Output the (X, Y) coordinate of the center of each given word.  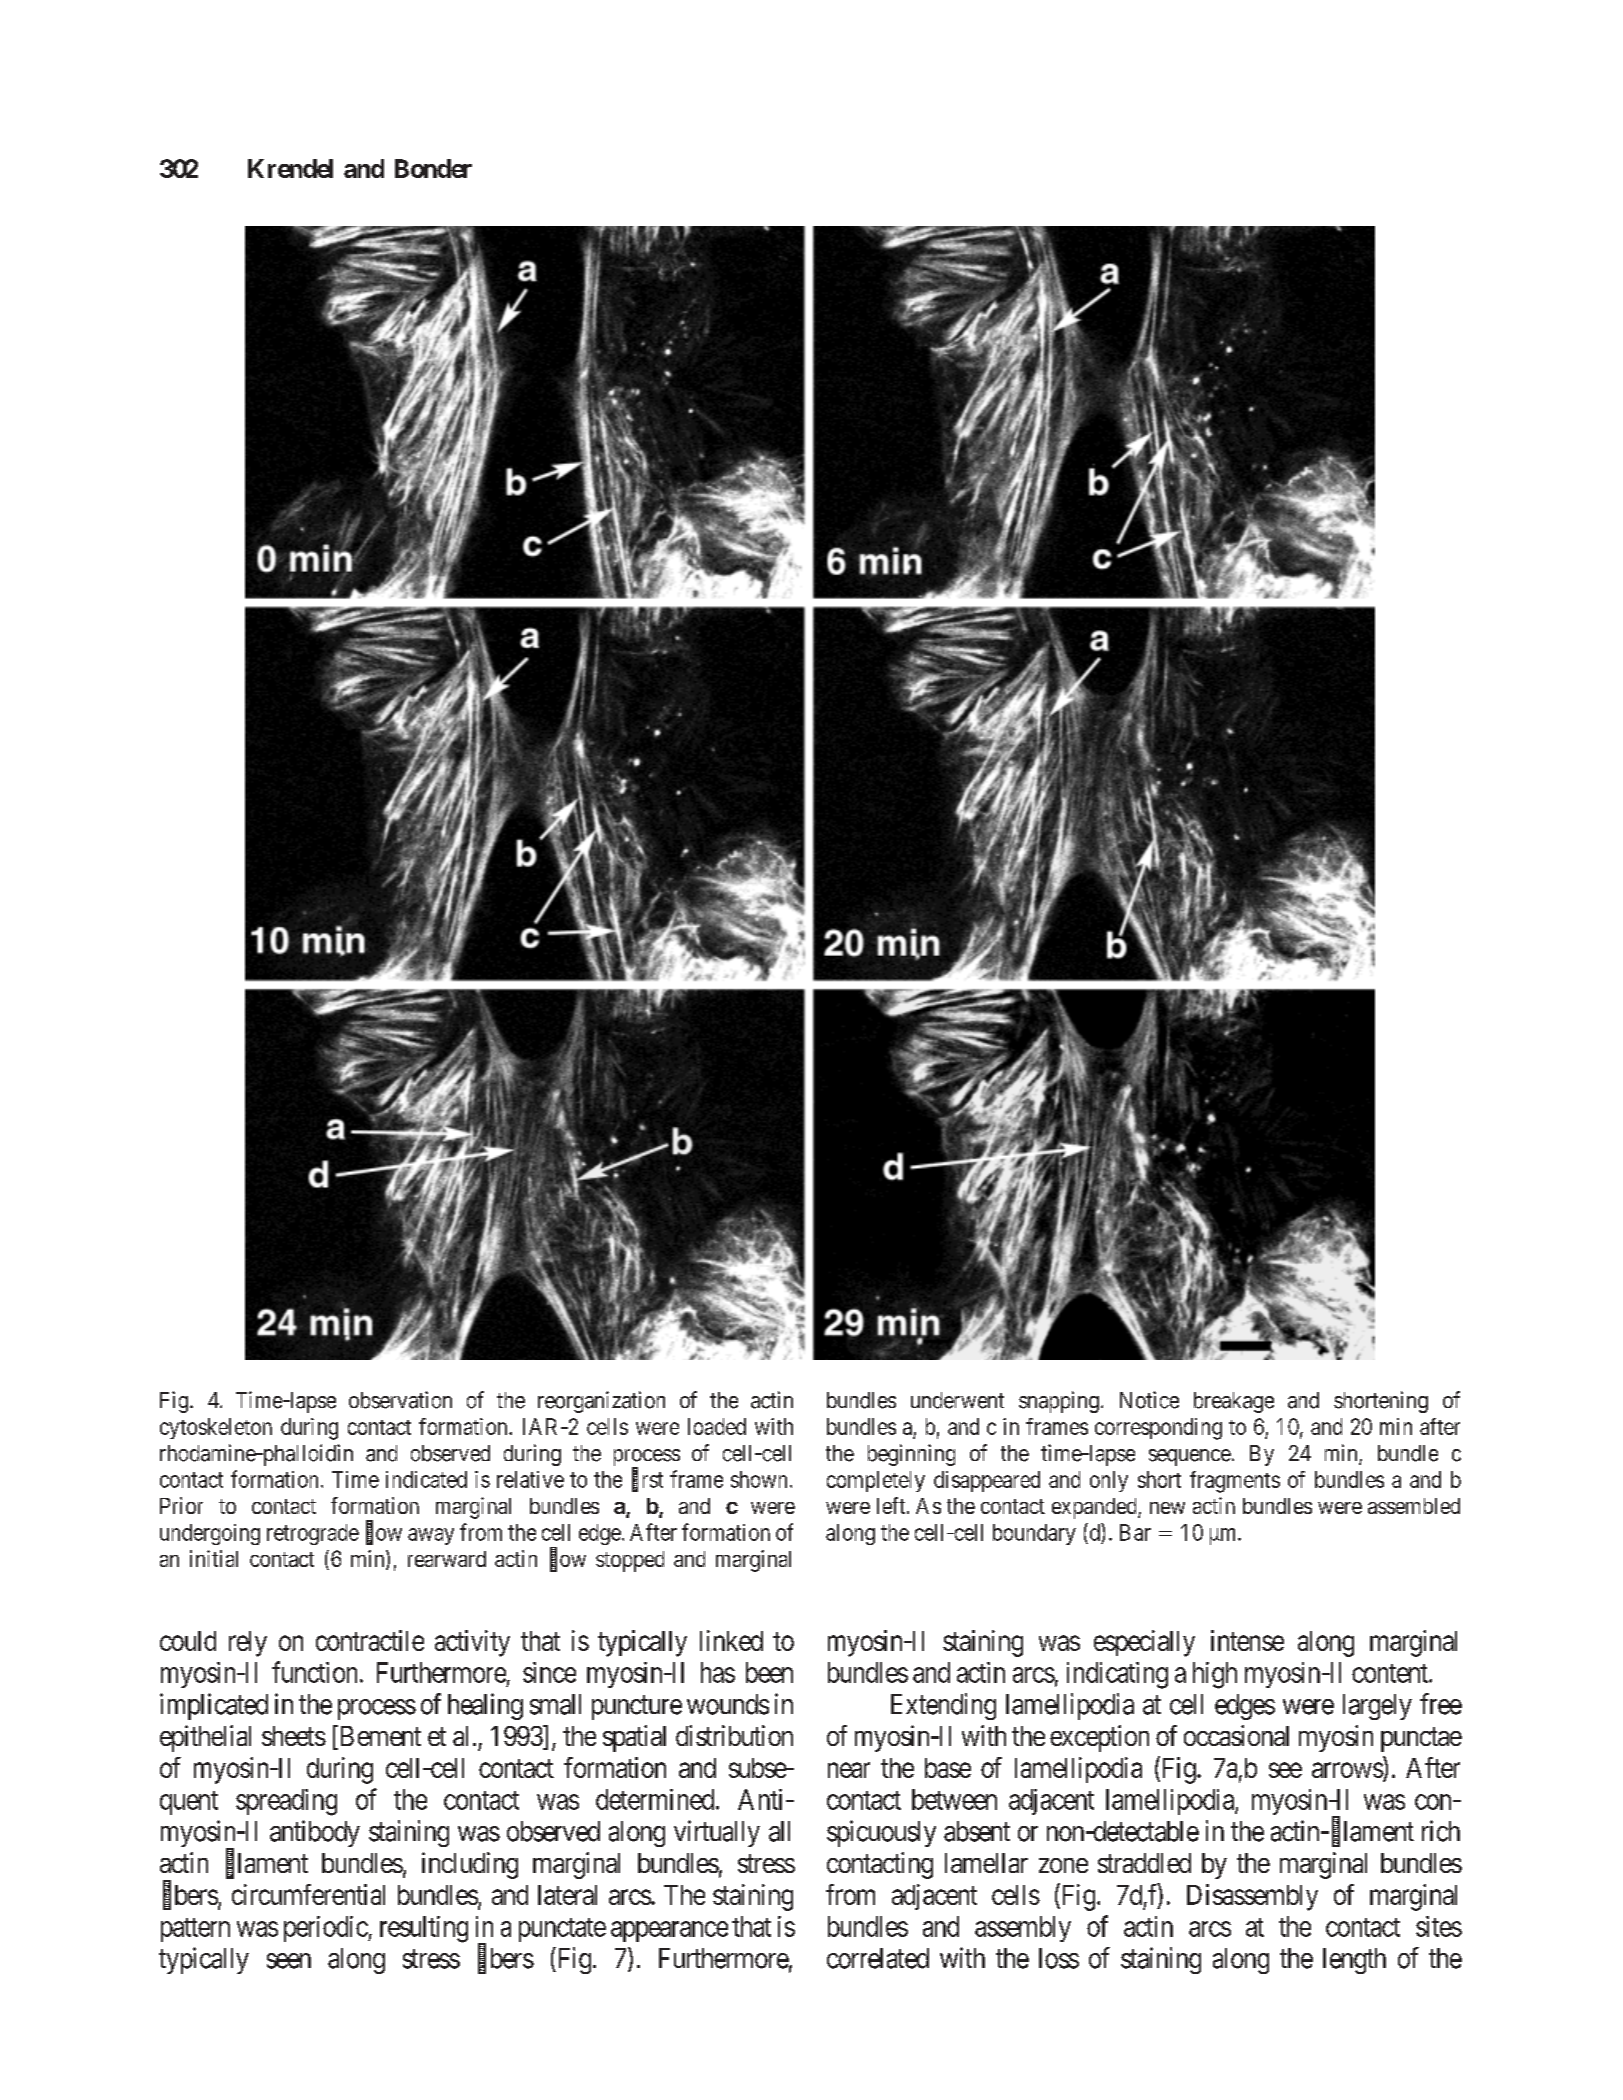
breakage (1234, 1402)
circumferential (308, 1894)
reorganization (601, 1402)
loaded (717, 1426)
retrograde (313, 1534)
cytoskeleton (216, 1428)
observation (400, 1400)
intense (1247, 1640)
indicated (426, 1479)
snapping (1059, 1402)
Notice (1149, 1400)
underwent (957, 1400)
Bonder (433, 168)
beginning (911, 1455)
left (892, 1505)
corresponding (1158, 1429)
